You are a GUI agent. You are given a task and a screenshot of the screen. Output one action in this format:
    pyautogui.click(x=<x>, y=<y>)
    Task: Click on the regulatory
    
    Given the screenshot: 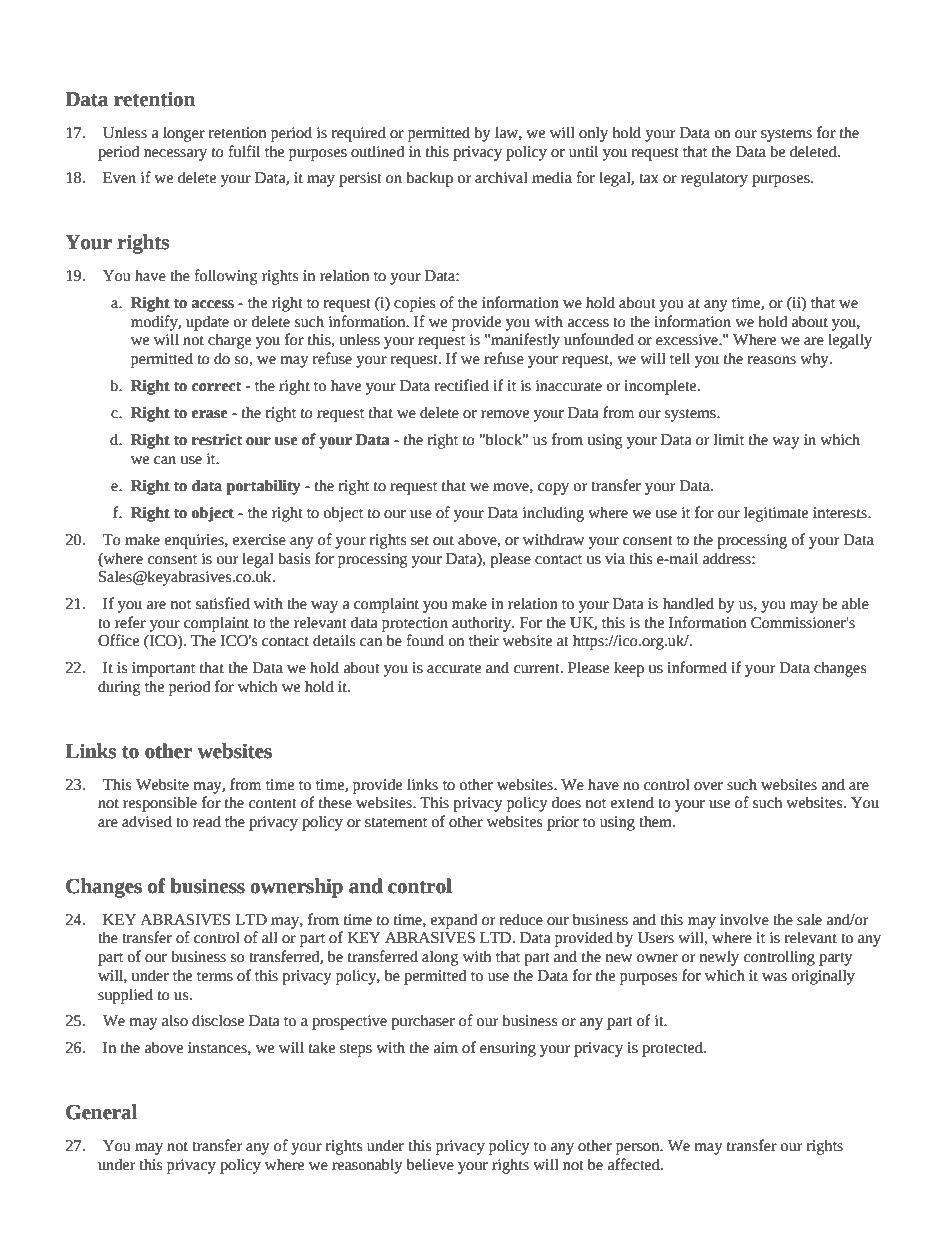 What is the action you would take?
    pyautogui.click(x=714, y=179)
